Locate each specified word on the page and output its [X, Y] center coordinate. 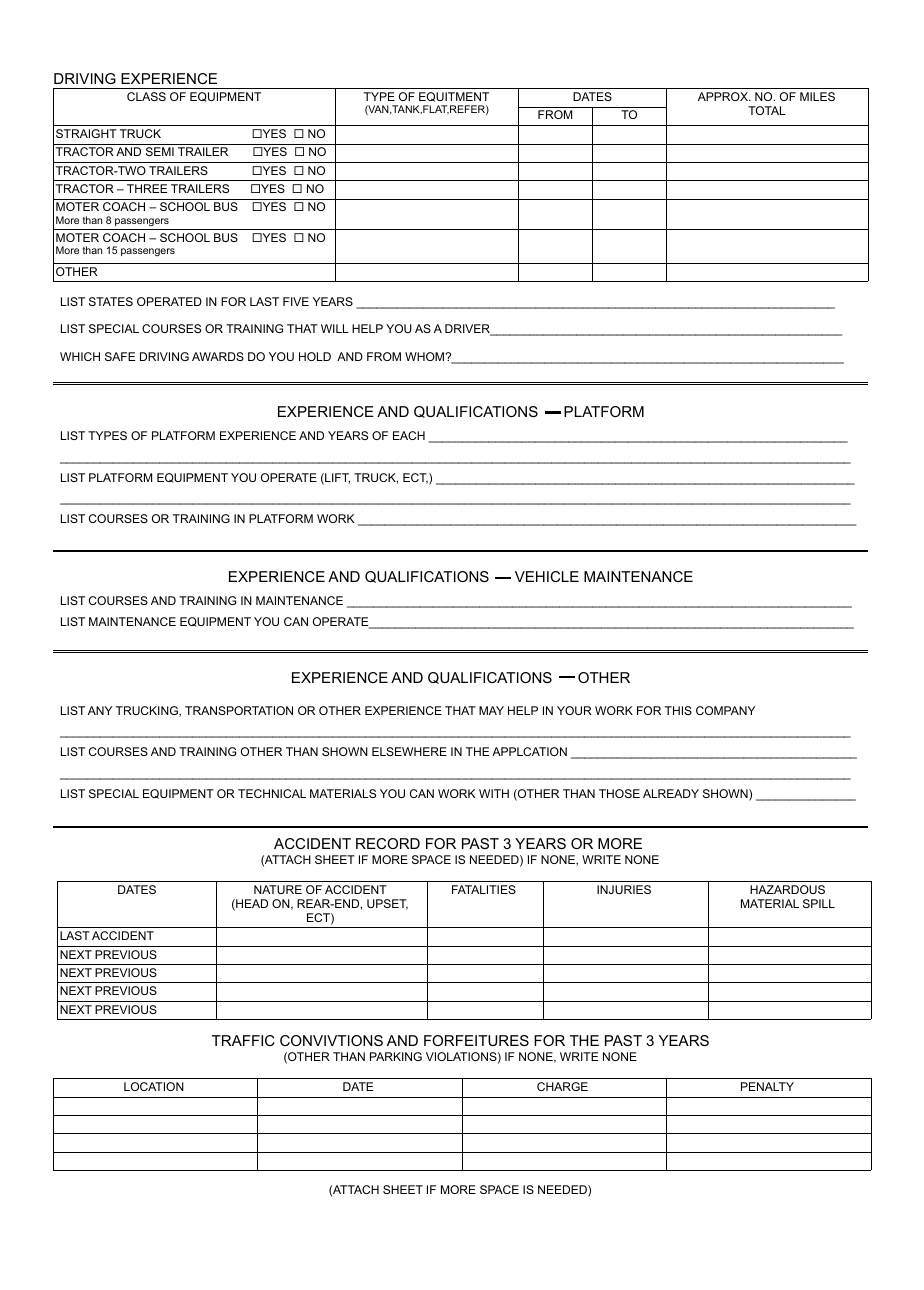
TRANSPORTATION [239, 710]
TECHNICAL [272, 793]
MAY [491, 710]
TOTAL [767, 110]
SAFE [120, 356]
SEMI [160, 151]
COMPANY [725, 710]
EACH [409, 435]
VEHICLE [547, 576]
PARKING [396, 1056]
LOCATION [154, 1086]
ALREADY [671, 793]
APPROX [724, 96]
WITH [494, 793]
